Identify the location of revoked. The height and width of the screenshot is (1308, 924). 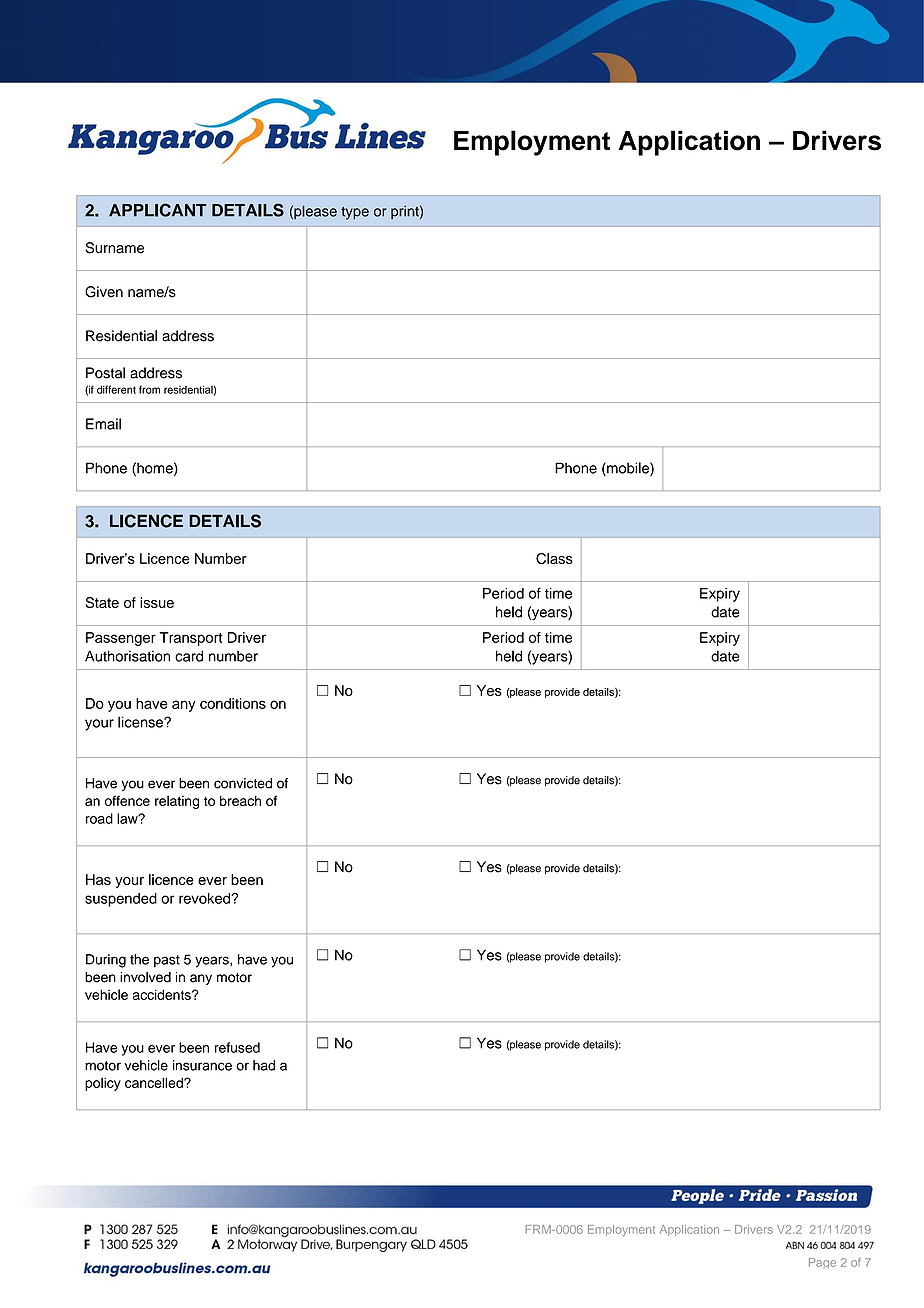
(205, 898).
